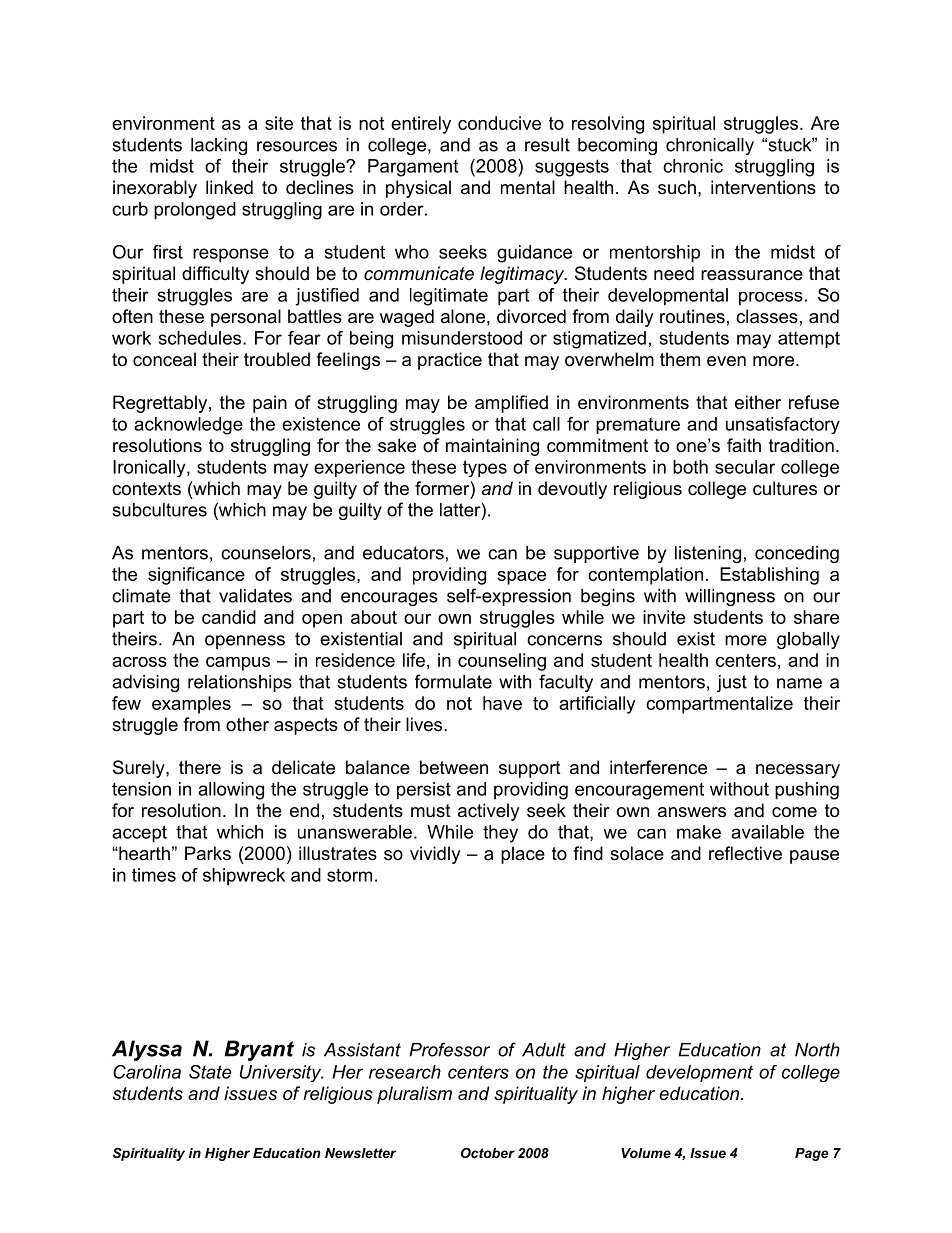 This screenshot has height=1233, width=952. Describe the element at coordinates (210, 1072) in the screenshot. I see `State` at that location.
